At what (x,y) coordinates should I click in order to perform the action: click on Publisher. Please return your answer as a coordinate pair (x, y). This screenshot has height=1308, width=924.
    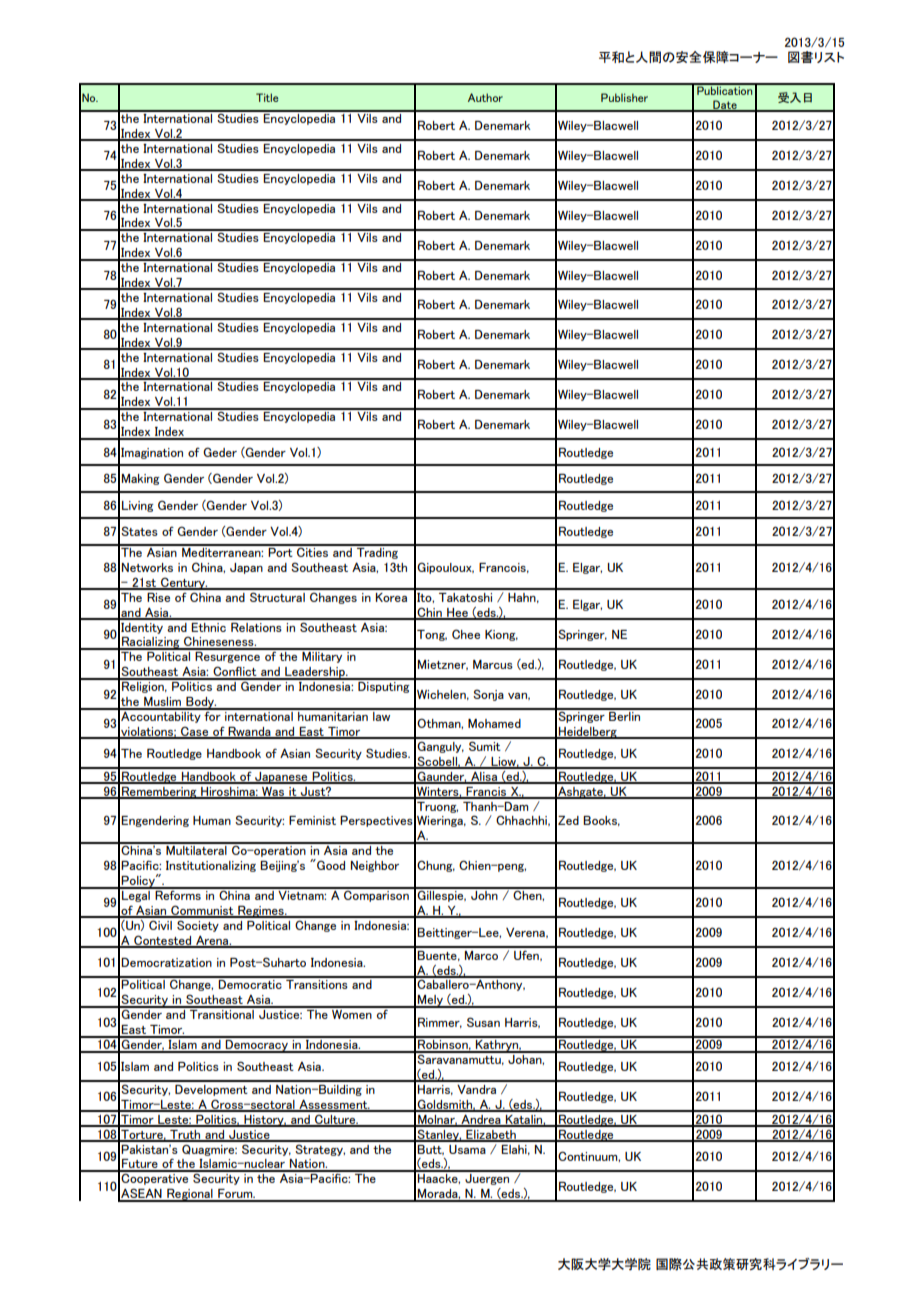
    Looking at the image, I should click on (624, 97).
